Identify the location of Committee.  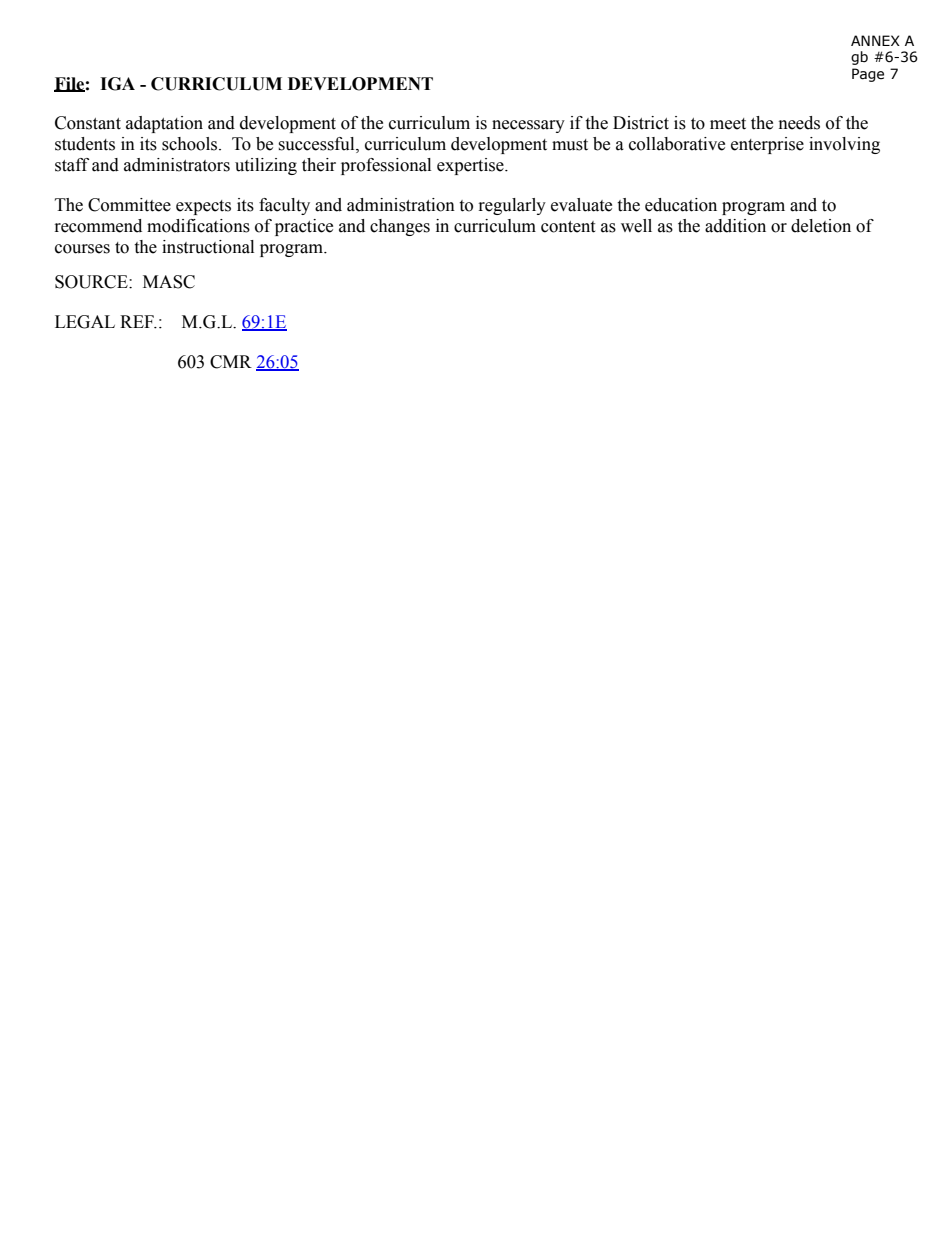
(129, 205).
